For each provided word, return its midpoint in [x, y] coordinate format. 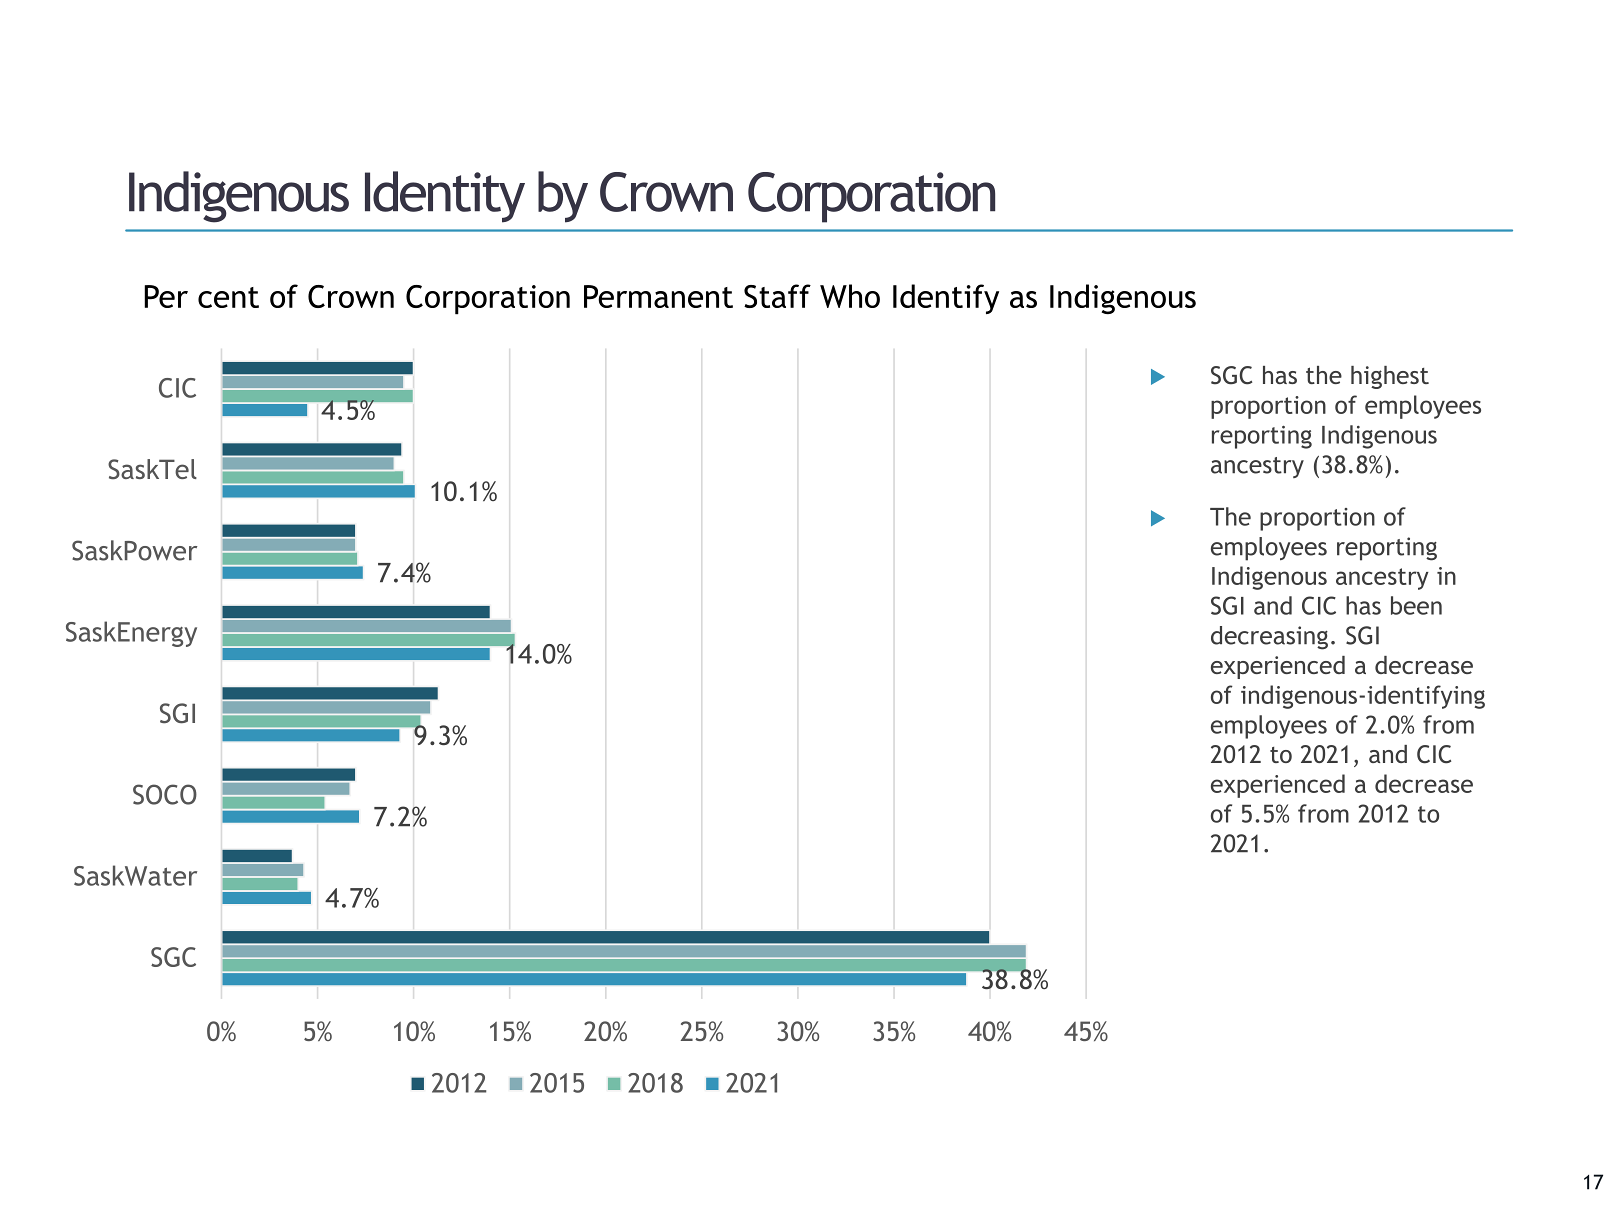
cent [228, 297]
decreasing [1269, 638]
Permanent [658, 296]
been [1416, 605]
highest [1390, 377]
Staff [777, 296]
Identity [445, 197]
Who [850, 296]
